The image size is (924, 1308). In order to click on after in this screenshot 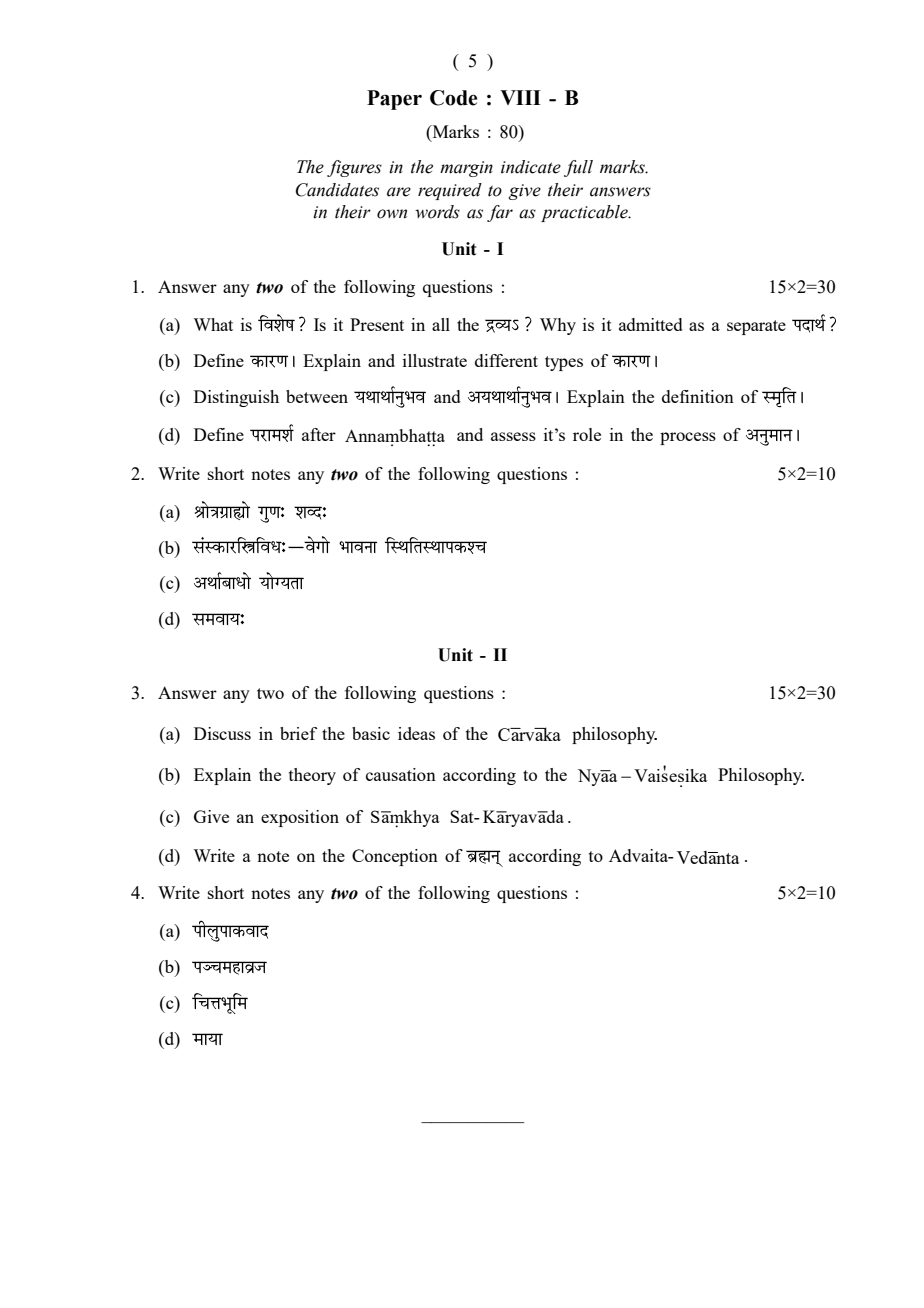, I will do `click(319, 434)`.
